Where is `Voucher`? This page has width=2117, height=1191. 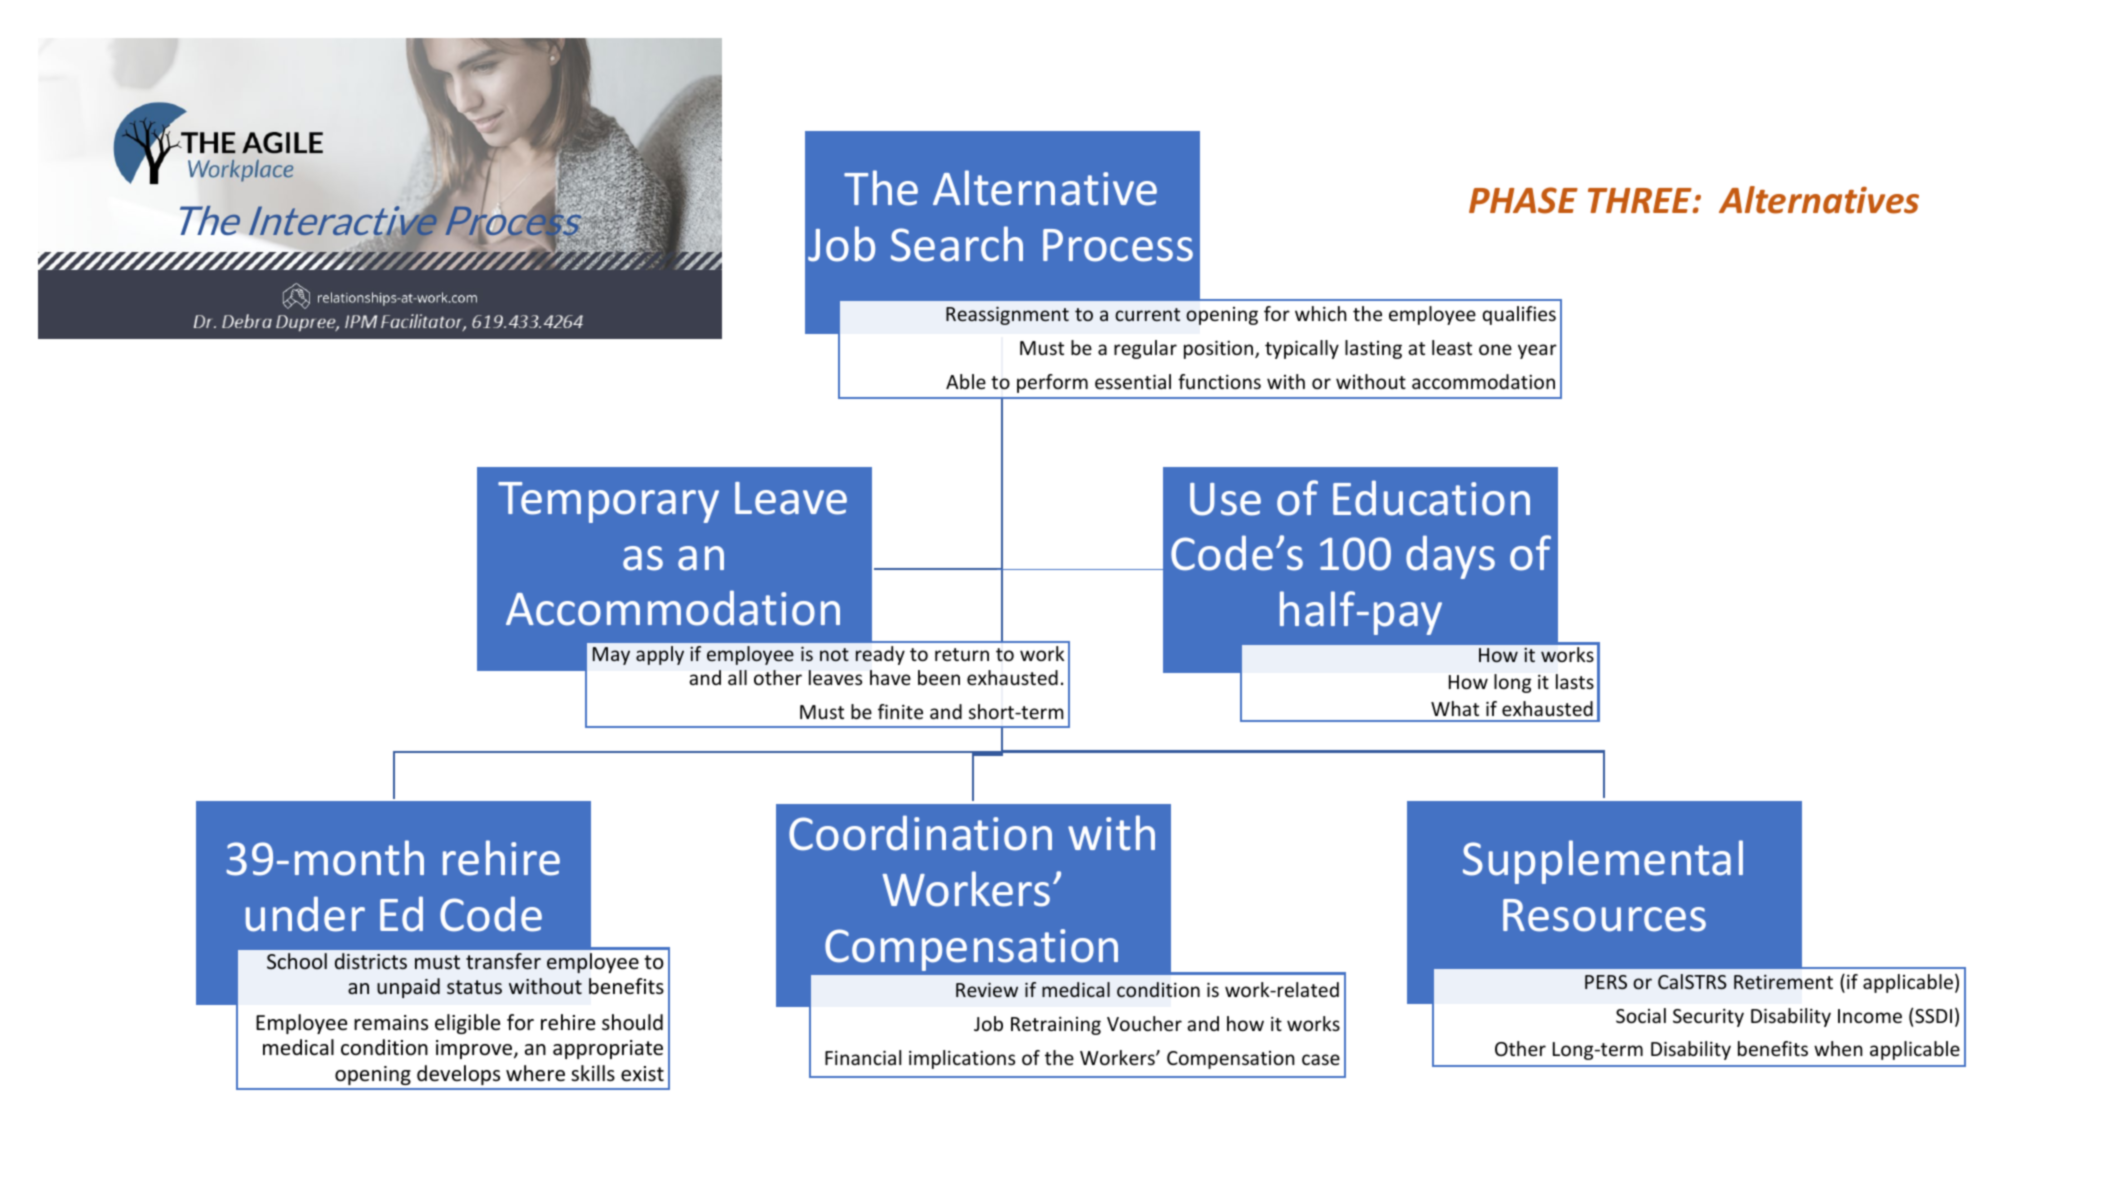
Voucher is located at coordinates (1144, 1023).
